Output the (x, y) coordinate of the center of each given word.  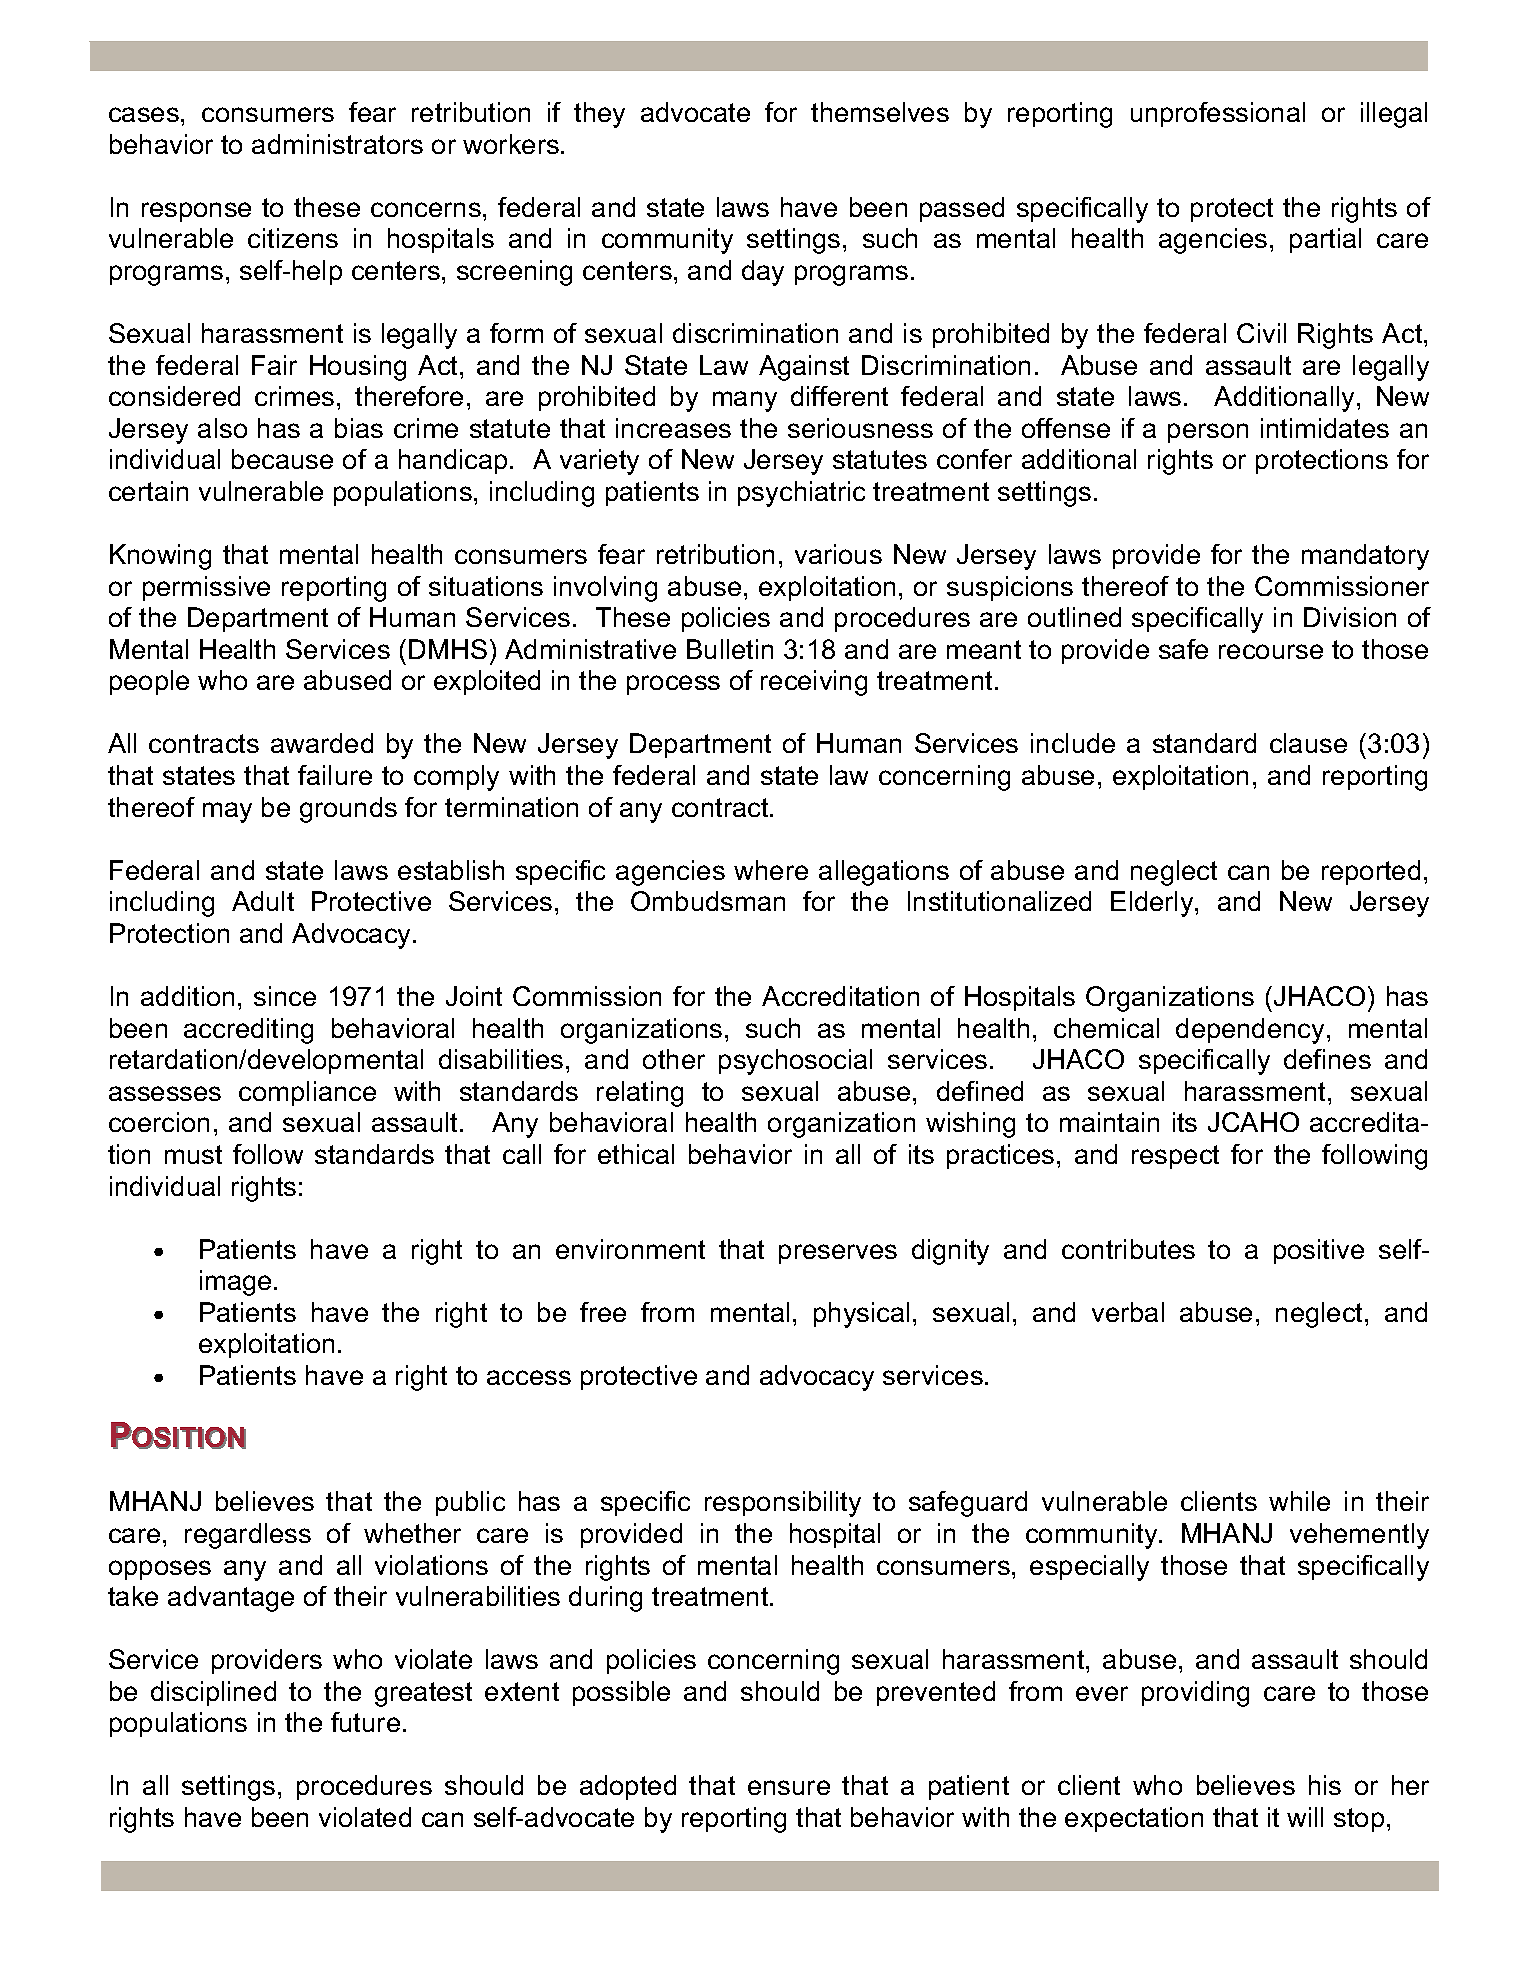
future (365, 1722)
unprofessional (1218, 114)
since (285, 996)
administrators (337, 144)
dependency (1250, 1031)
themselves (880, 112)
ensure (789, 1787)
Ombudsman (708, 901)
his (1325, 1785)
